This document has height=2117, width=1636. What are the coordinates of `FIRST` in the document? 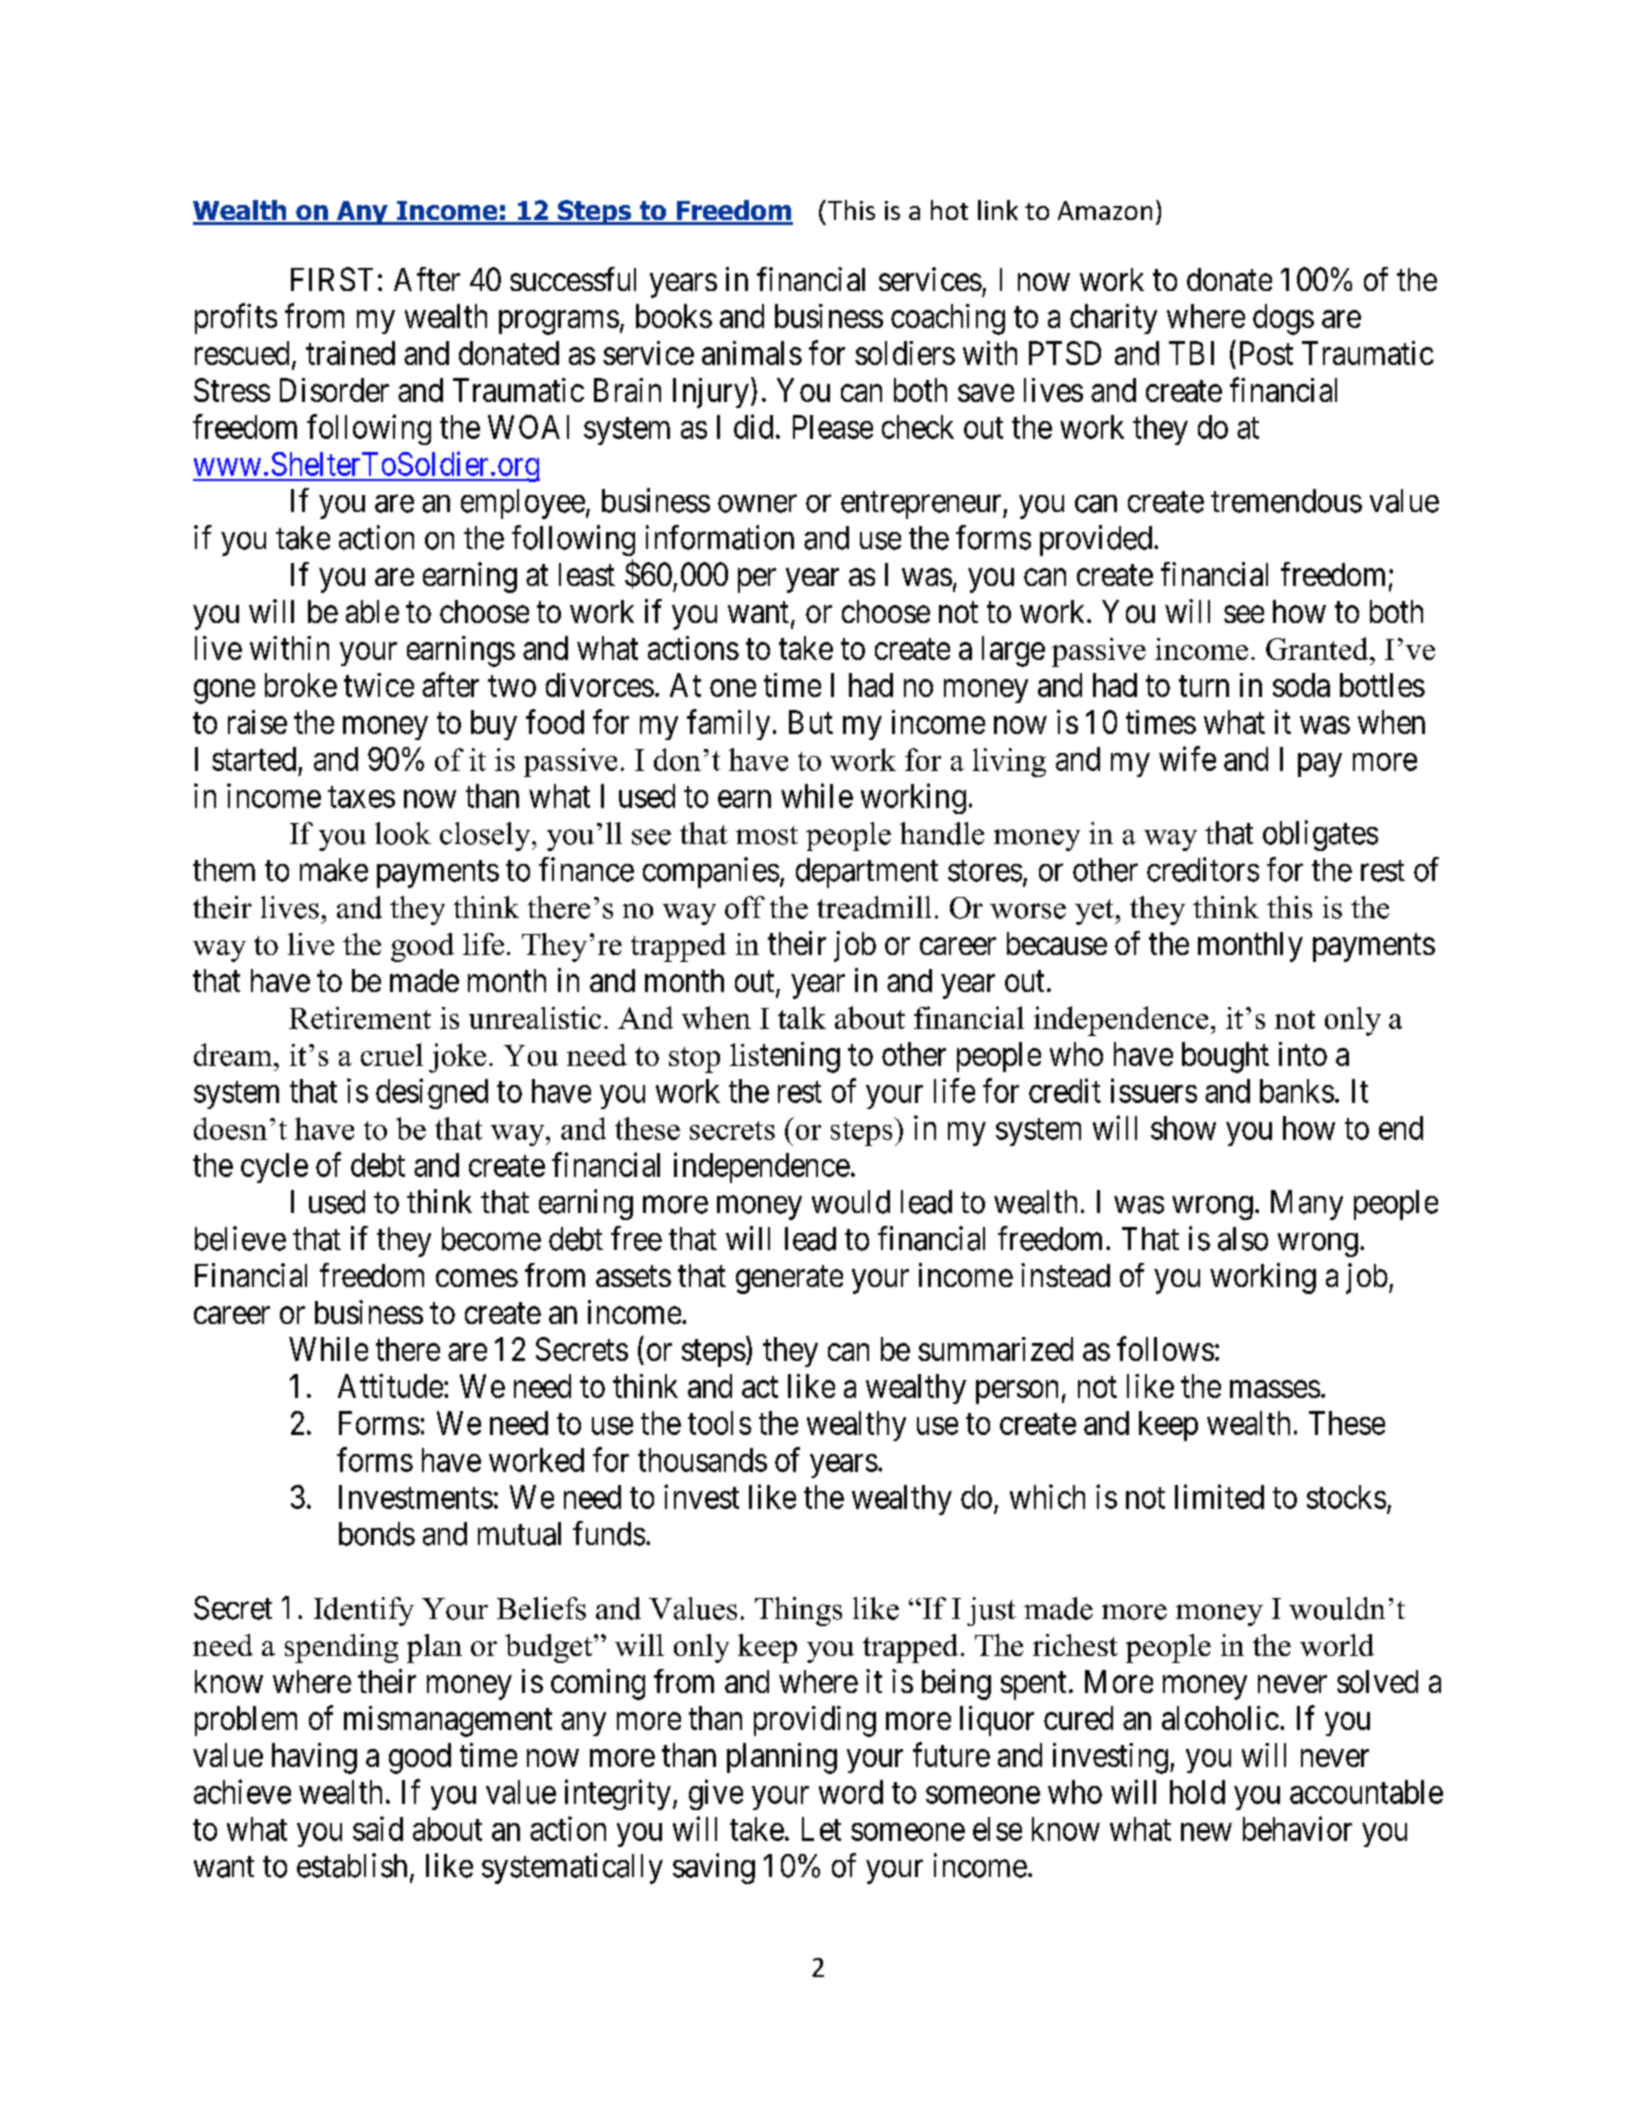 It's located at (332, 279).
